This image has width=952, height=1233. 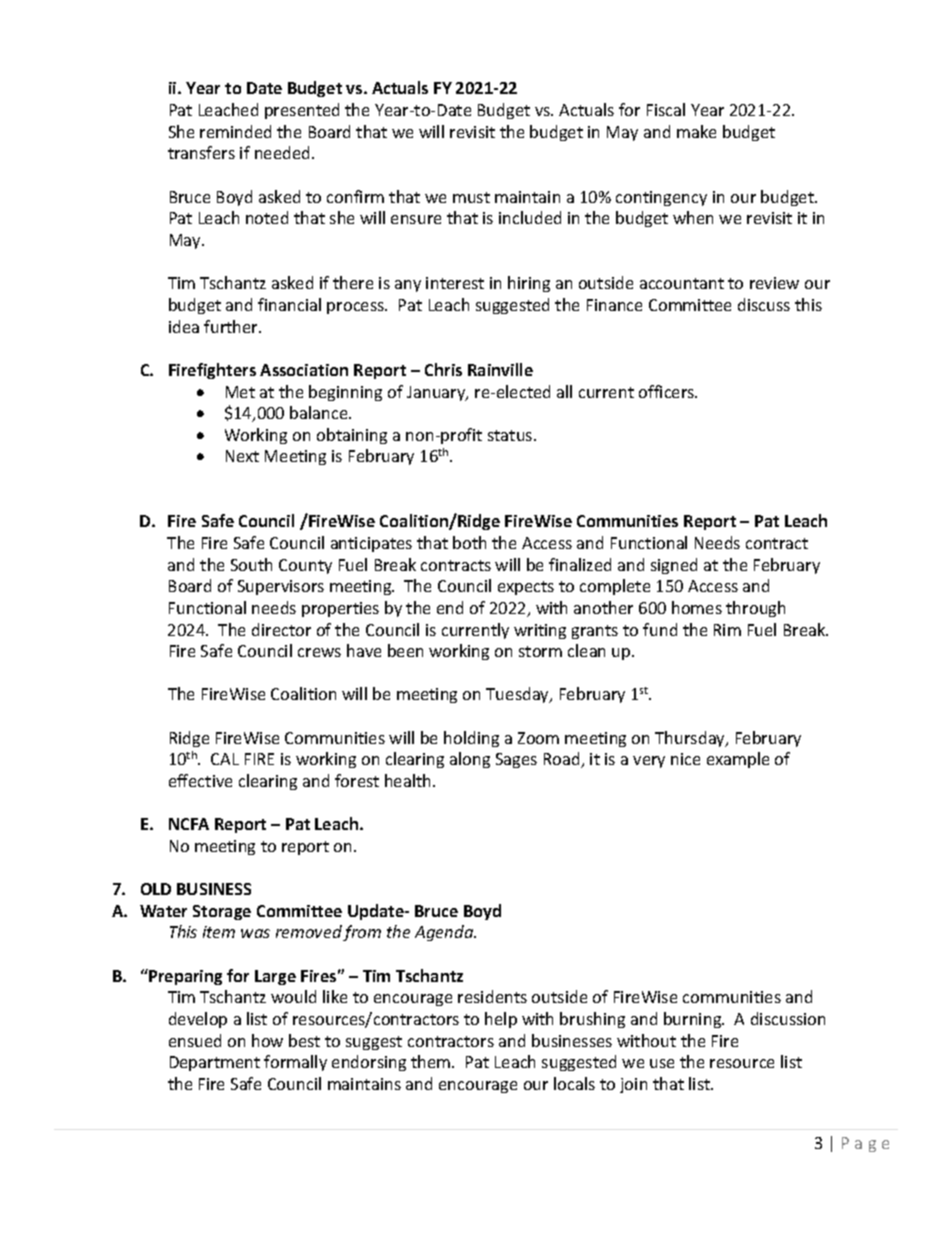 I want to click on writing, so click(x=540, y=631).
